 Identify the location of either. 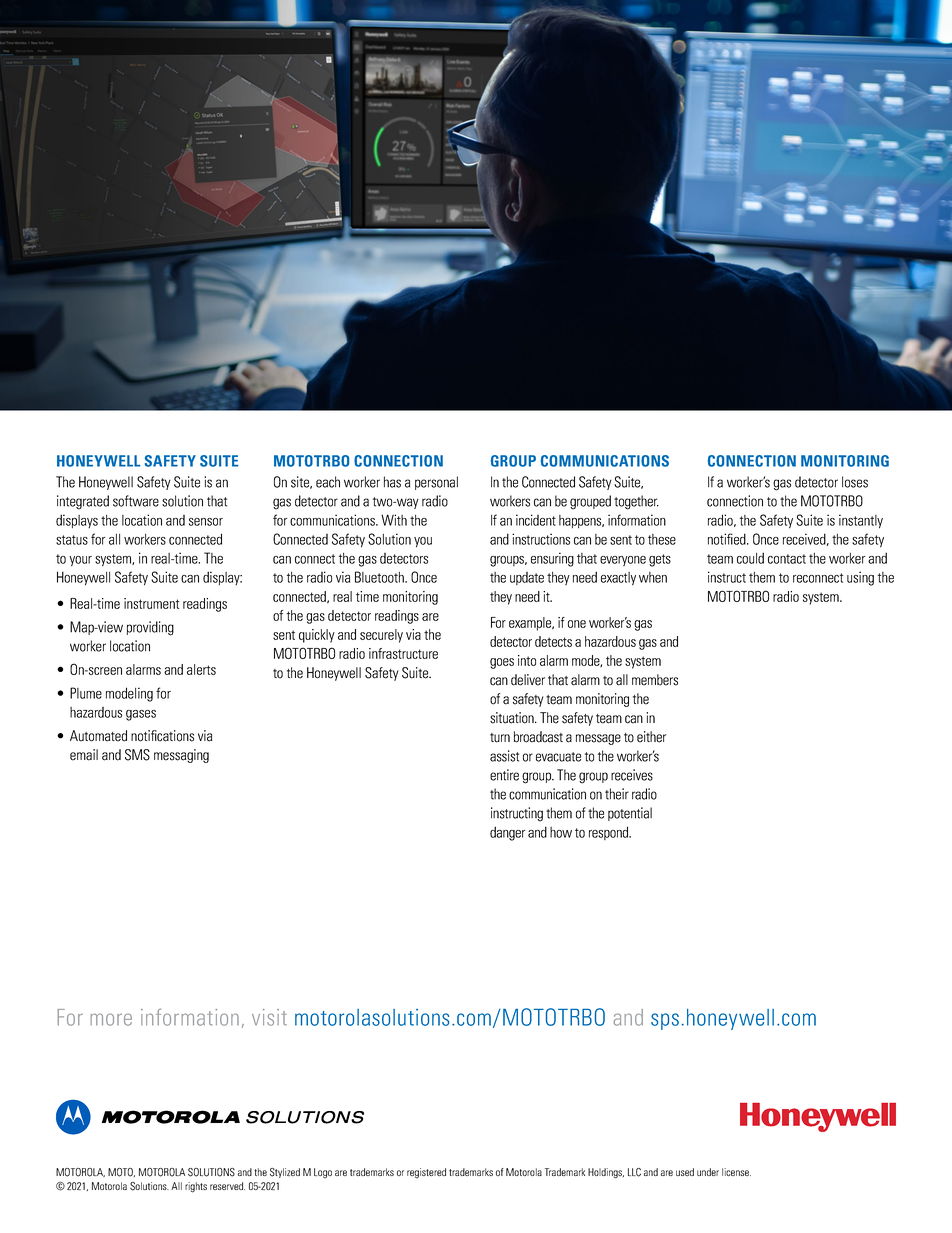
(651, 737).
